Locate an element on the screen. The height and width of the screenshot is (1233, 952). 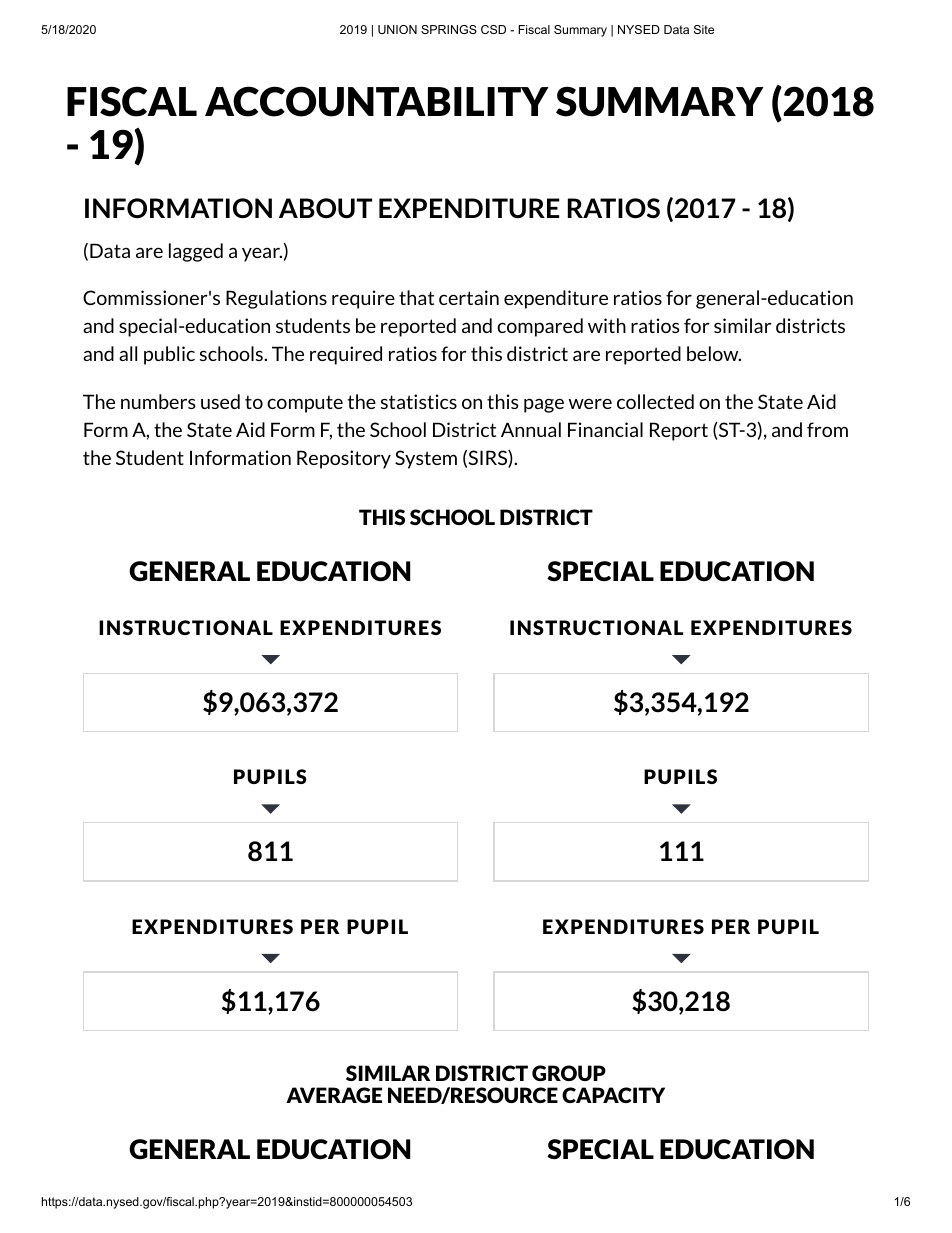
from is located at coordinates (827, 429).
